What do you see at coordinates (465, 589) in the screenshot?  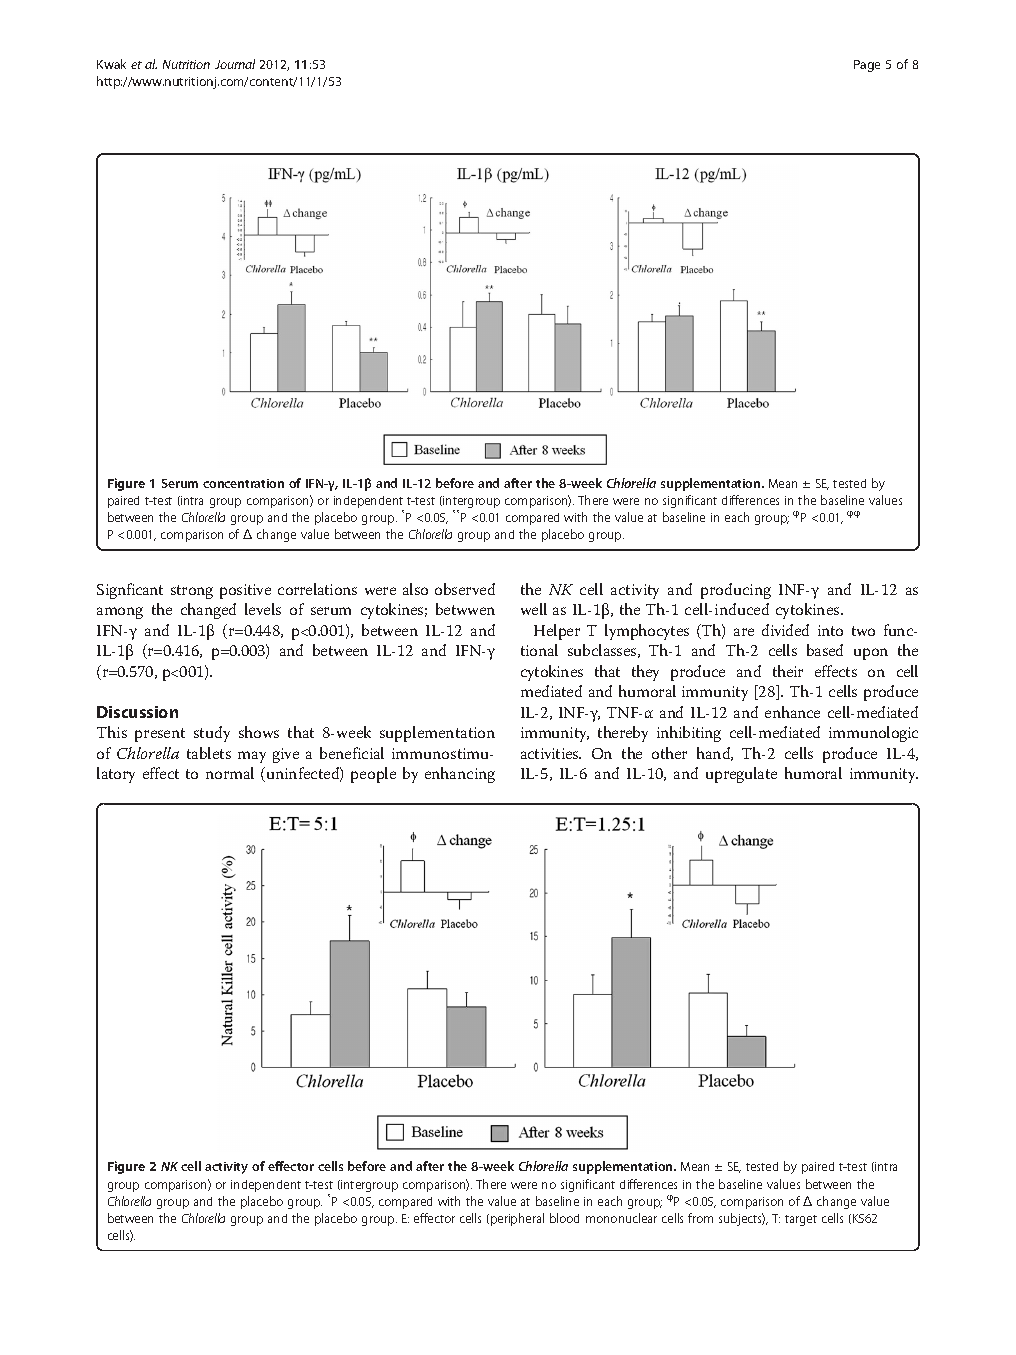 I see `observed` at bounding box center [465, 589].
